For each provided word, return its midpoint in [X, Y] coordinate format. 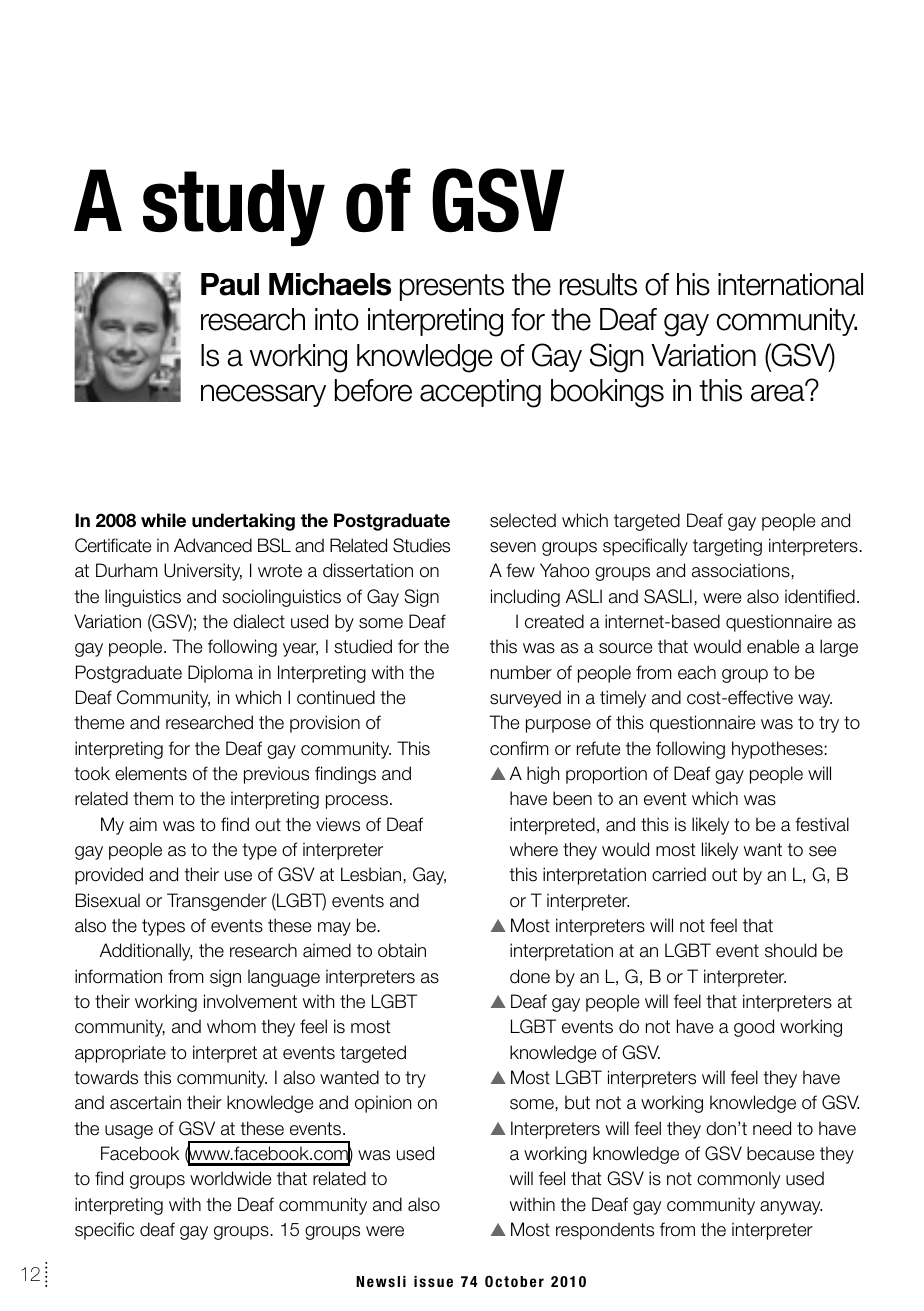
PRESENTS [452, 287]
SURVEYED [525, 699]
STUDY [234, 207]
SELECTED [523, 520]
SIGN [225, 978]
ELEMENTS [151, 773]
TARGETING [727, 547]
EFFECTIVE [759, 697]
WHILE [163, 520]
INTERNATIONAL [790, 284]
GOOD [754, 1028]
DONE [530, 976]
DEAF [157, 1229]
